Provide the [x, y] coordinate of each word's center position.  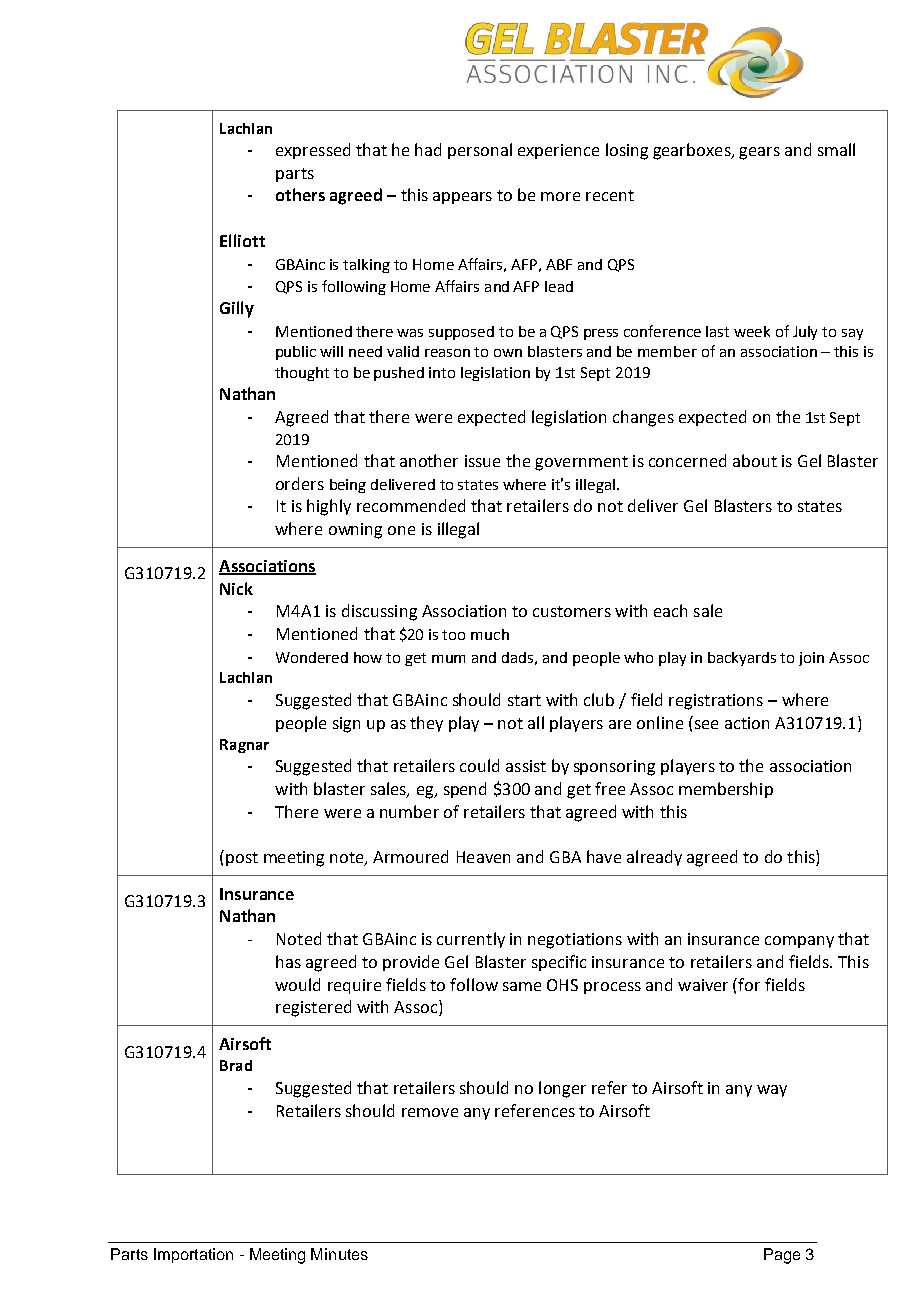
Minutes [339, 1254]
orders [300, 483]
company [799, 942]
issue [482, 461]
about [755, 460]
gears [759, 153]
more [560, 196]
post [242, 859]
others [300, 194]
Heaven [483, 857]
